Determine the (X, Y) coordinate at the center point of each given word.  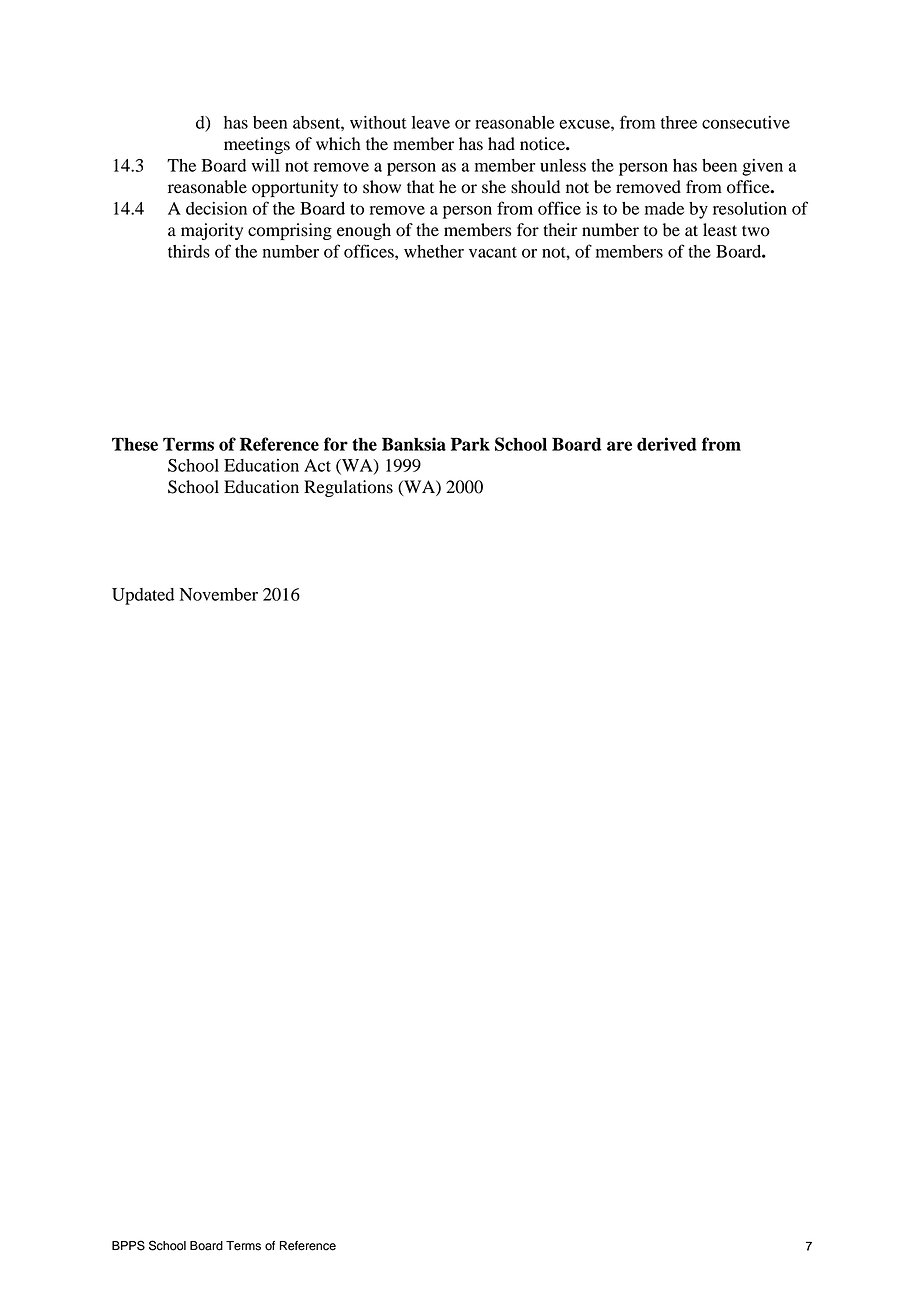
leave (431, 122)
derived (667, 444)
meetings (257, 145)
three (679, 122)
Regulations (348, 488)
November (219, 594)
